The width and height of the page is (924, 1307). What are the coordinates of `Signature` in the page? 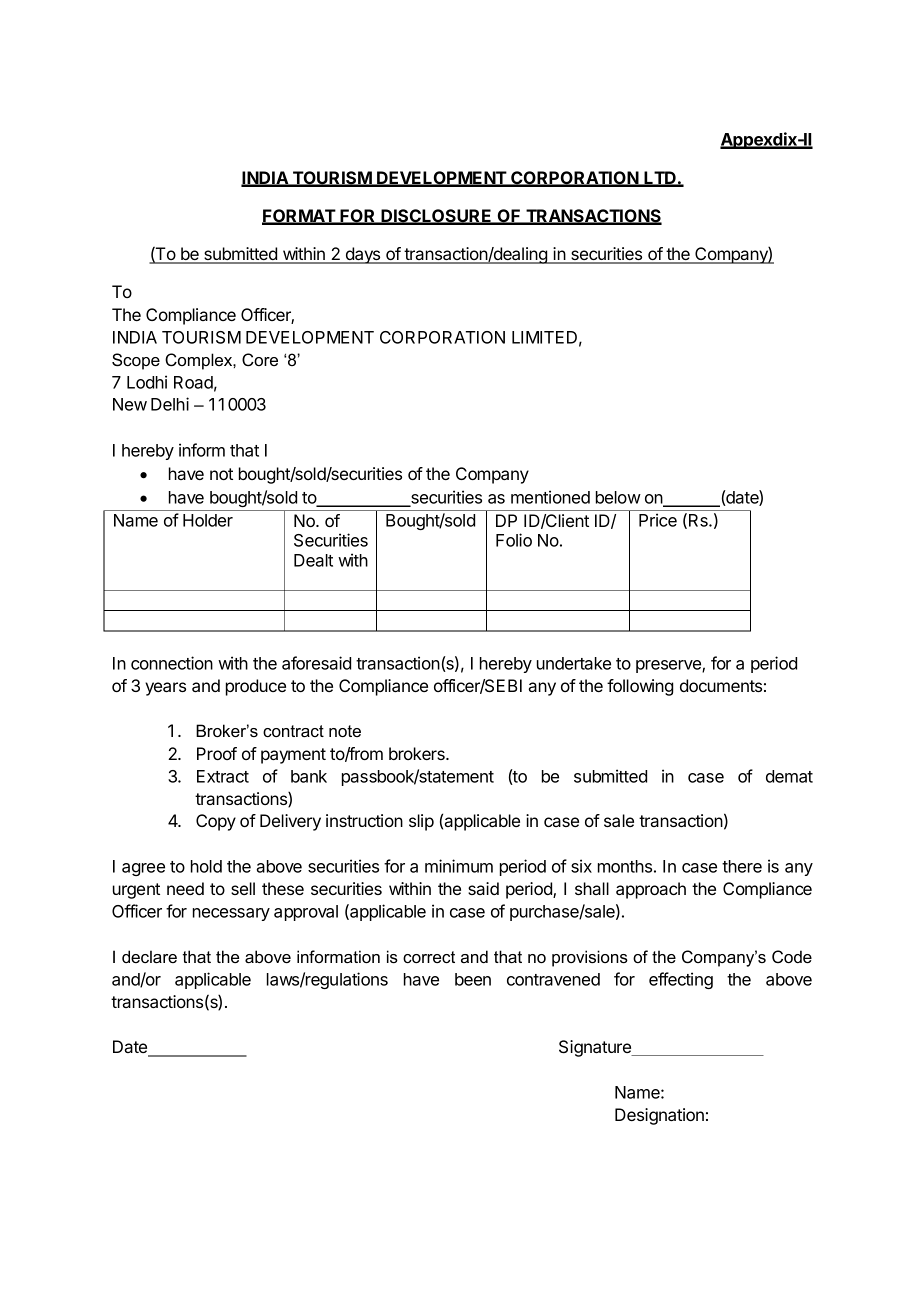 It's located at (596, 1048).
